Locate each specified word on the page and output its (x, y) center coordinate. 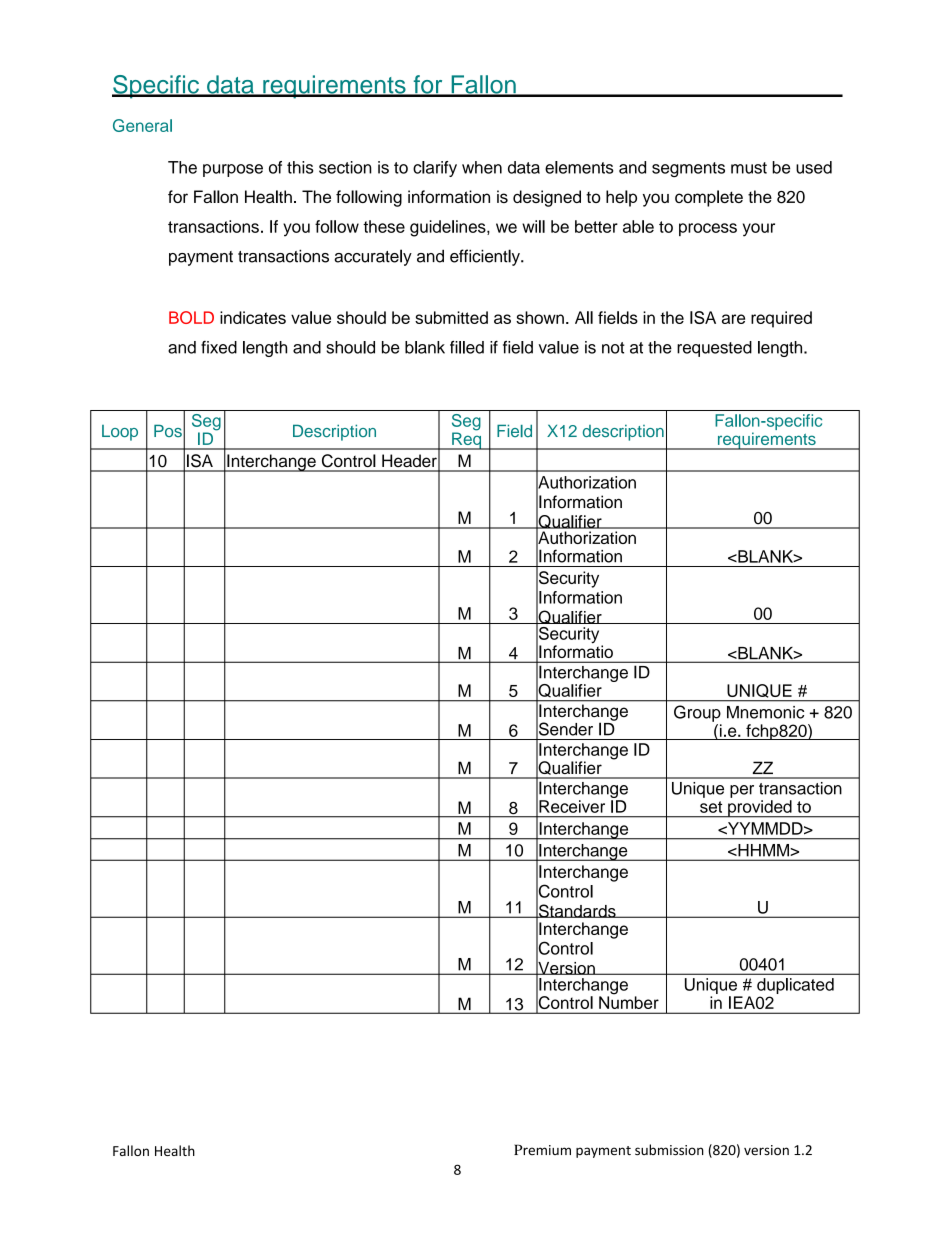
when (482, 167)
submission (669, 1150)
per (742, 791)
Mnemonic (765, 712)
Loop (120, 433)
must (749, 168)
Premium (542, 1149)
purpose (233, 170)
